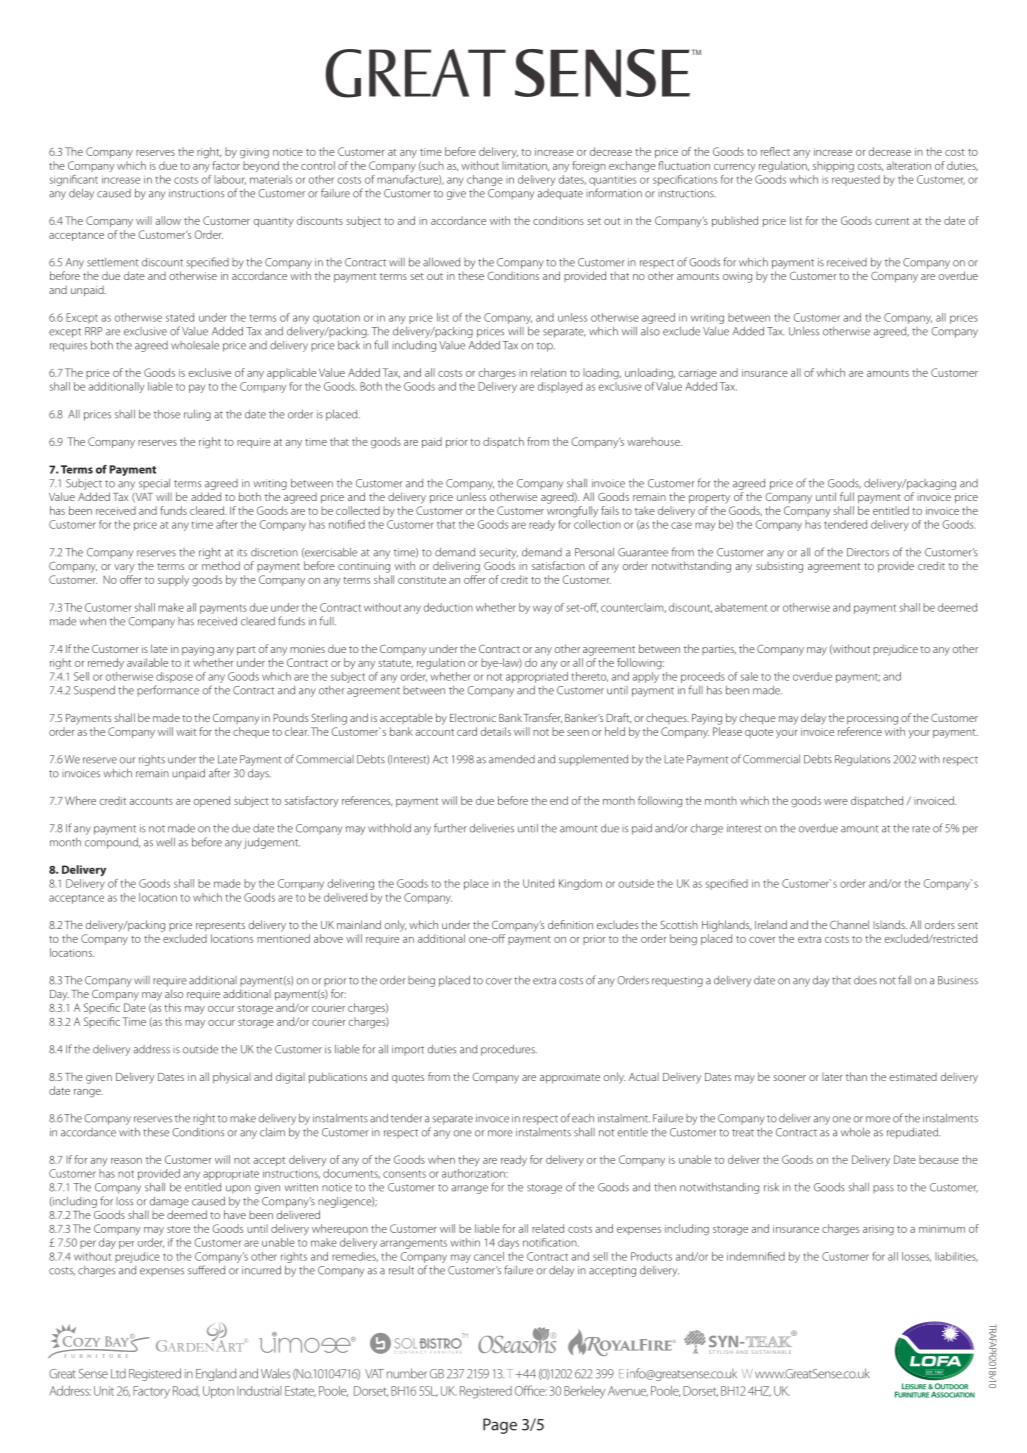  I want to click on adequate, so click(560, 194).
